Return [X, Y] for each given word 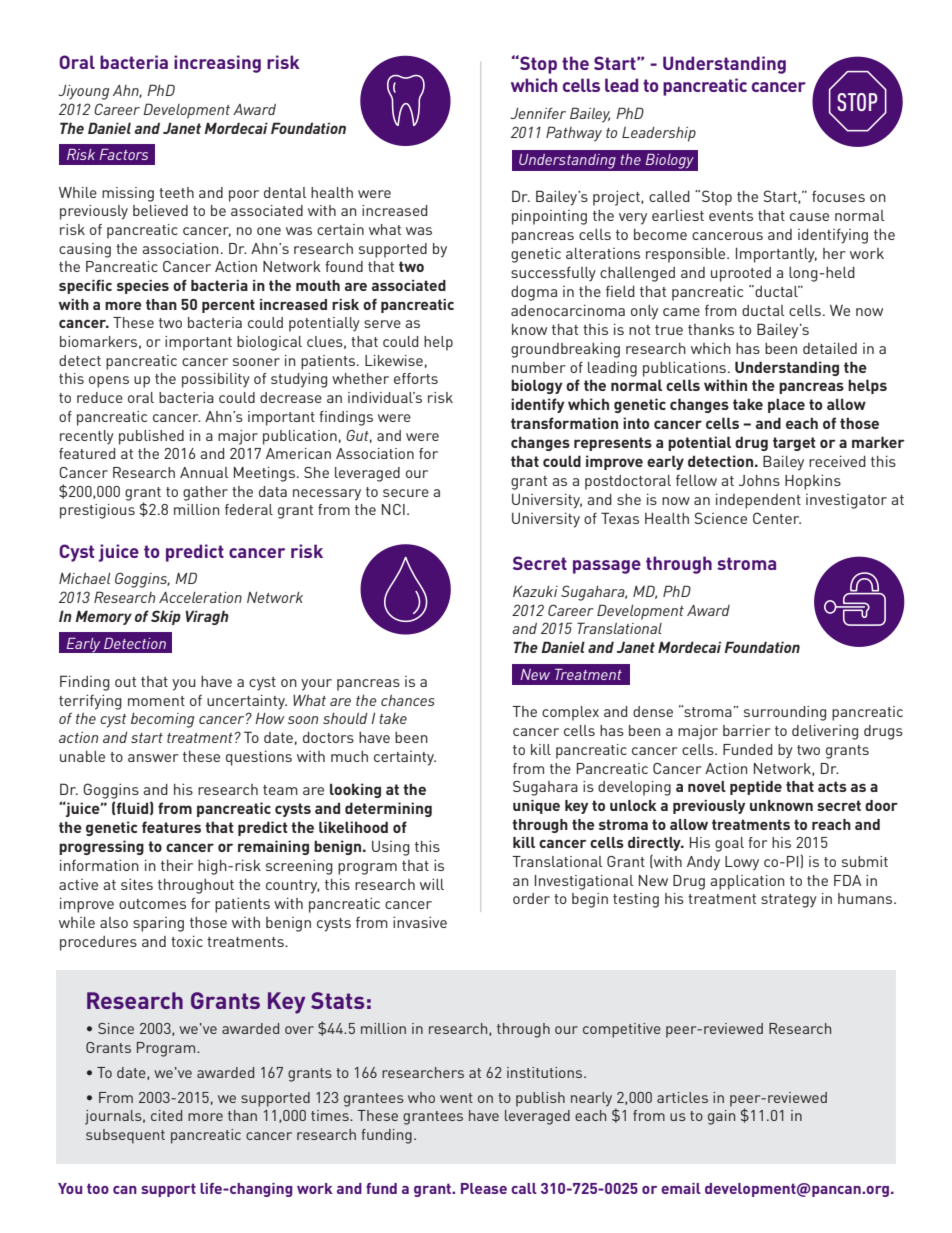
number [539, 367]
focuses [838, 196]
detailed [830, 348]
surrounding [785, 713]
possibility [216, 380]
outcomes [152, 904]
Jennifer [538, 113]
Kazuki [535, 591]
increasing [217, 64]
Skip [166, 617]
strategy [789, 901]
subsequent [125, 1136]
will [432, 884]
